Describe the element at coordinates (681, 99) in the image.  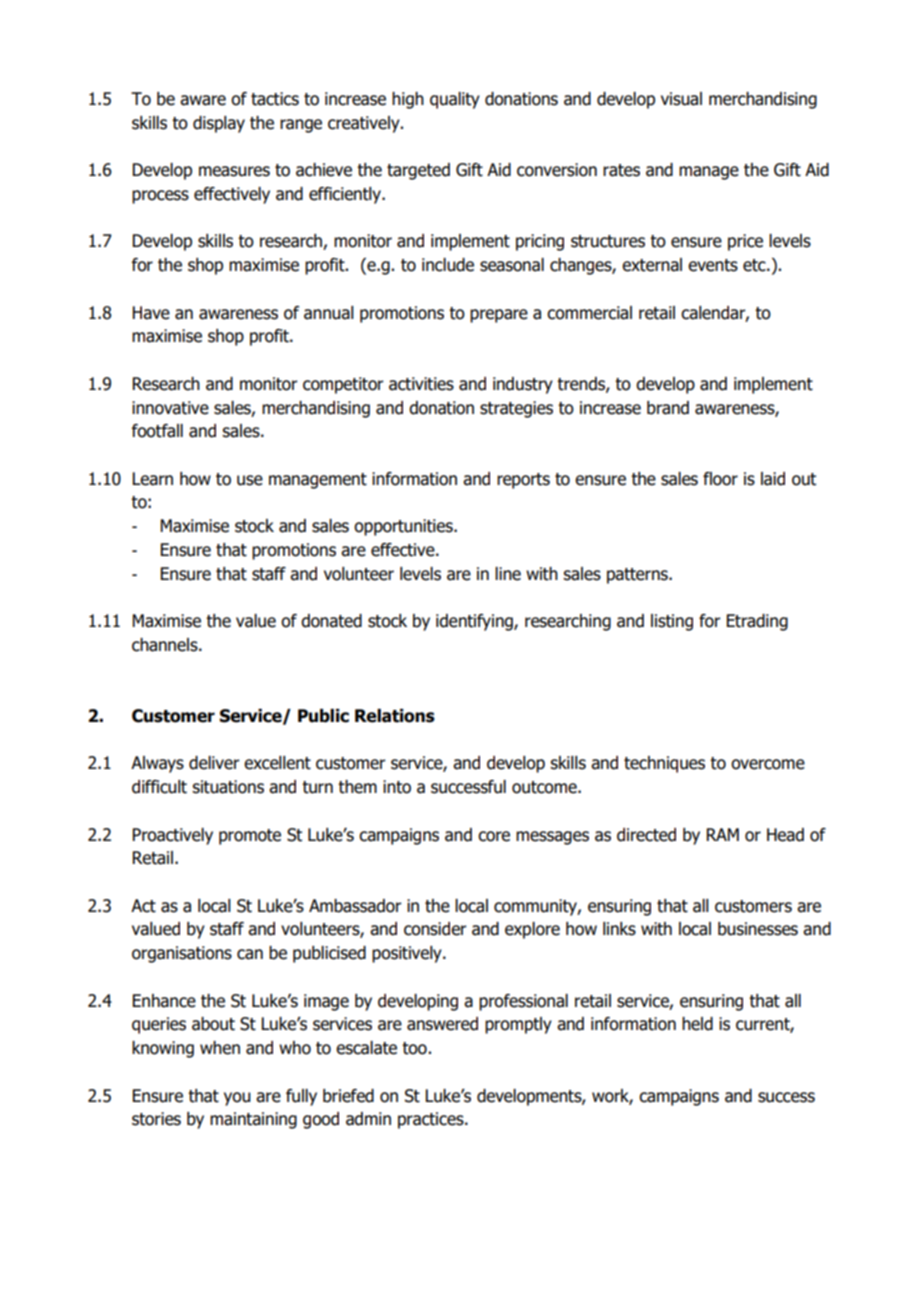
I see `visual` at that location.
